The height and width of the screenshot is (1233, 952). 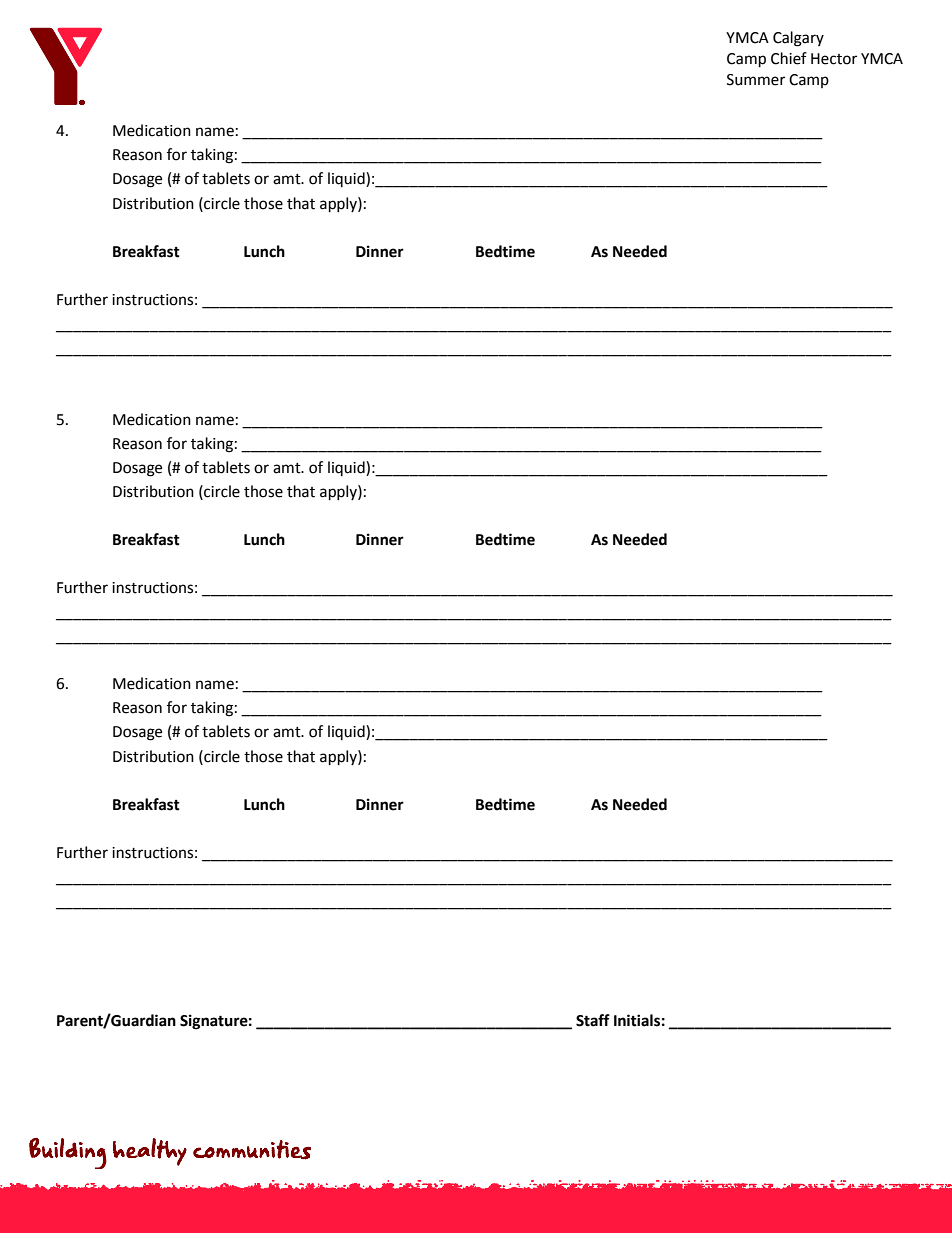 What do you see at coordinates (756, 80) in the screenshot?
I see `Summer` at bounding box center [756, 80].
